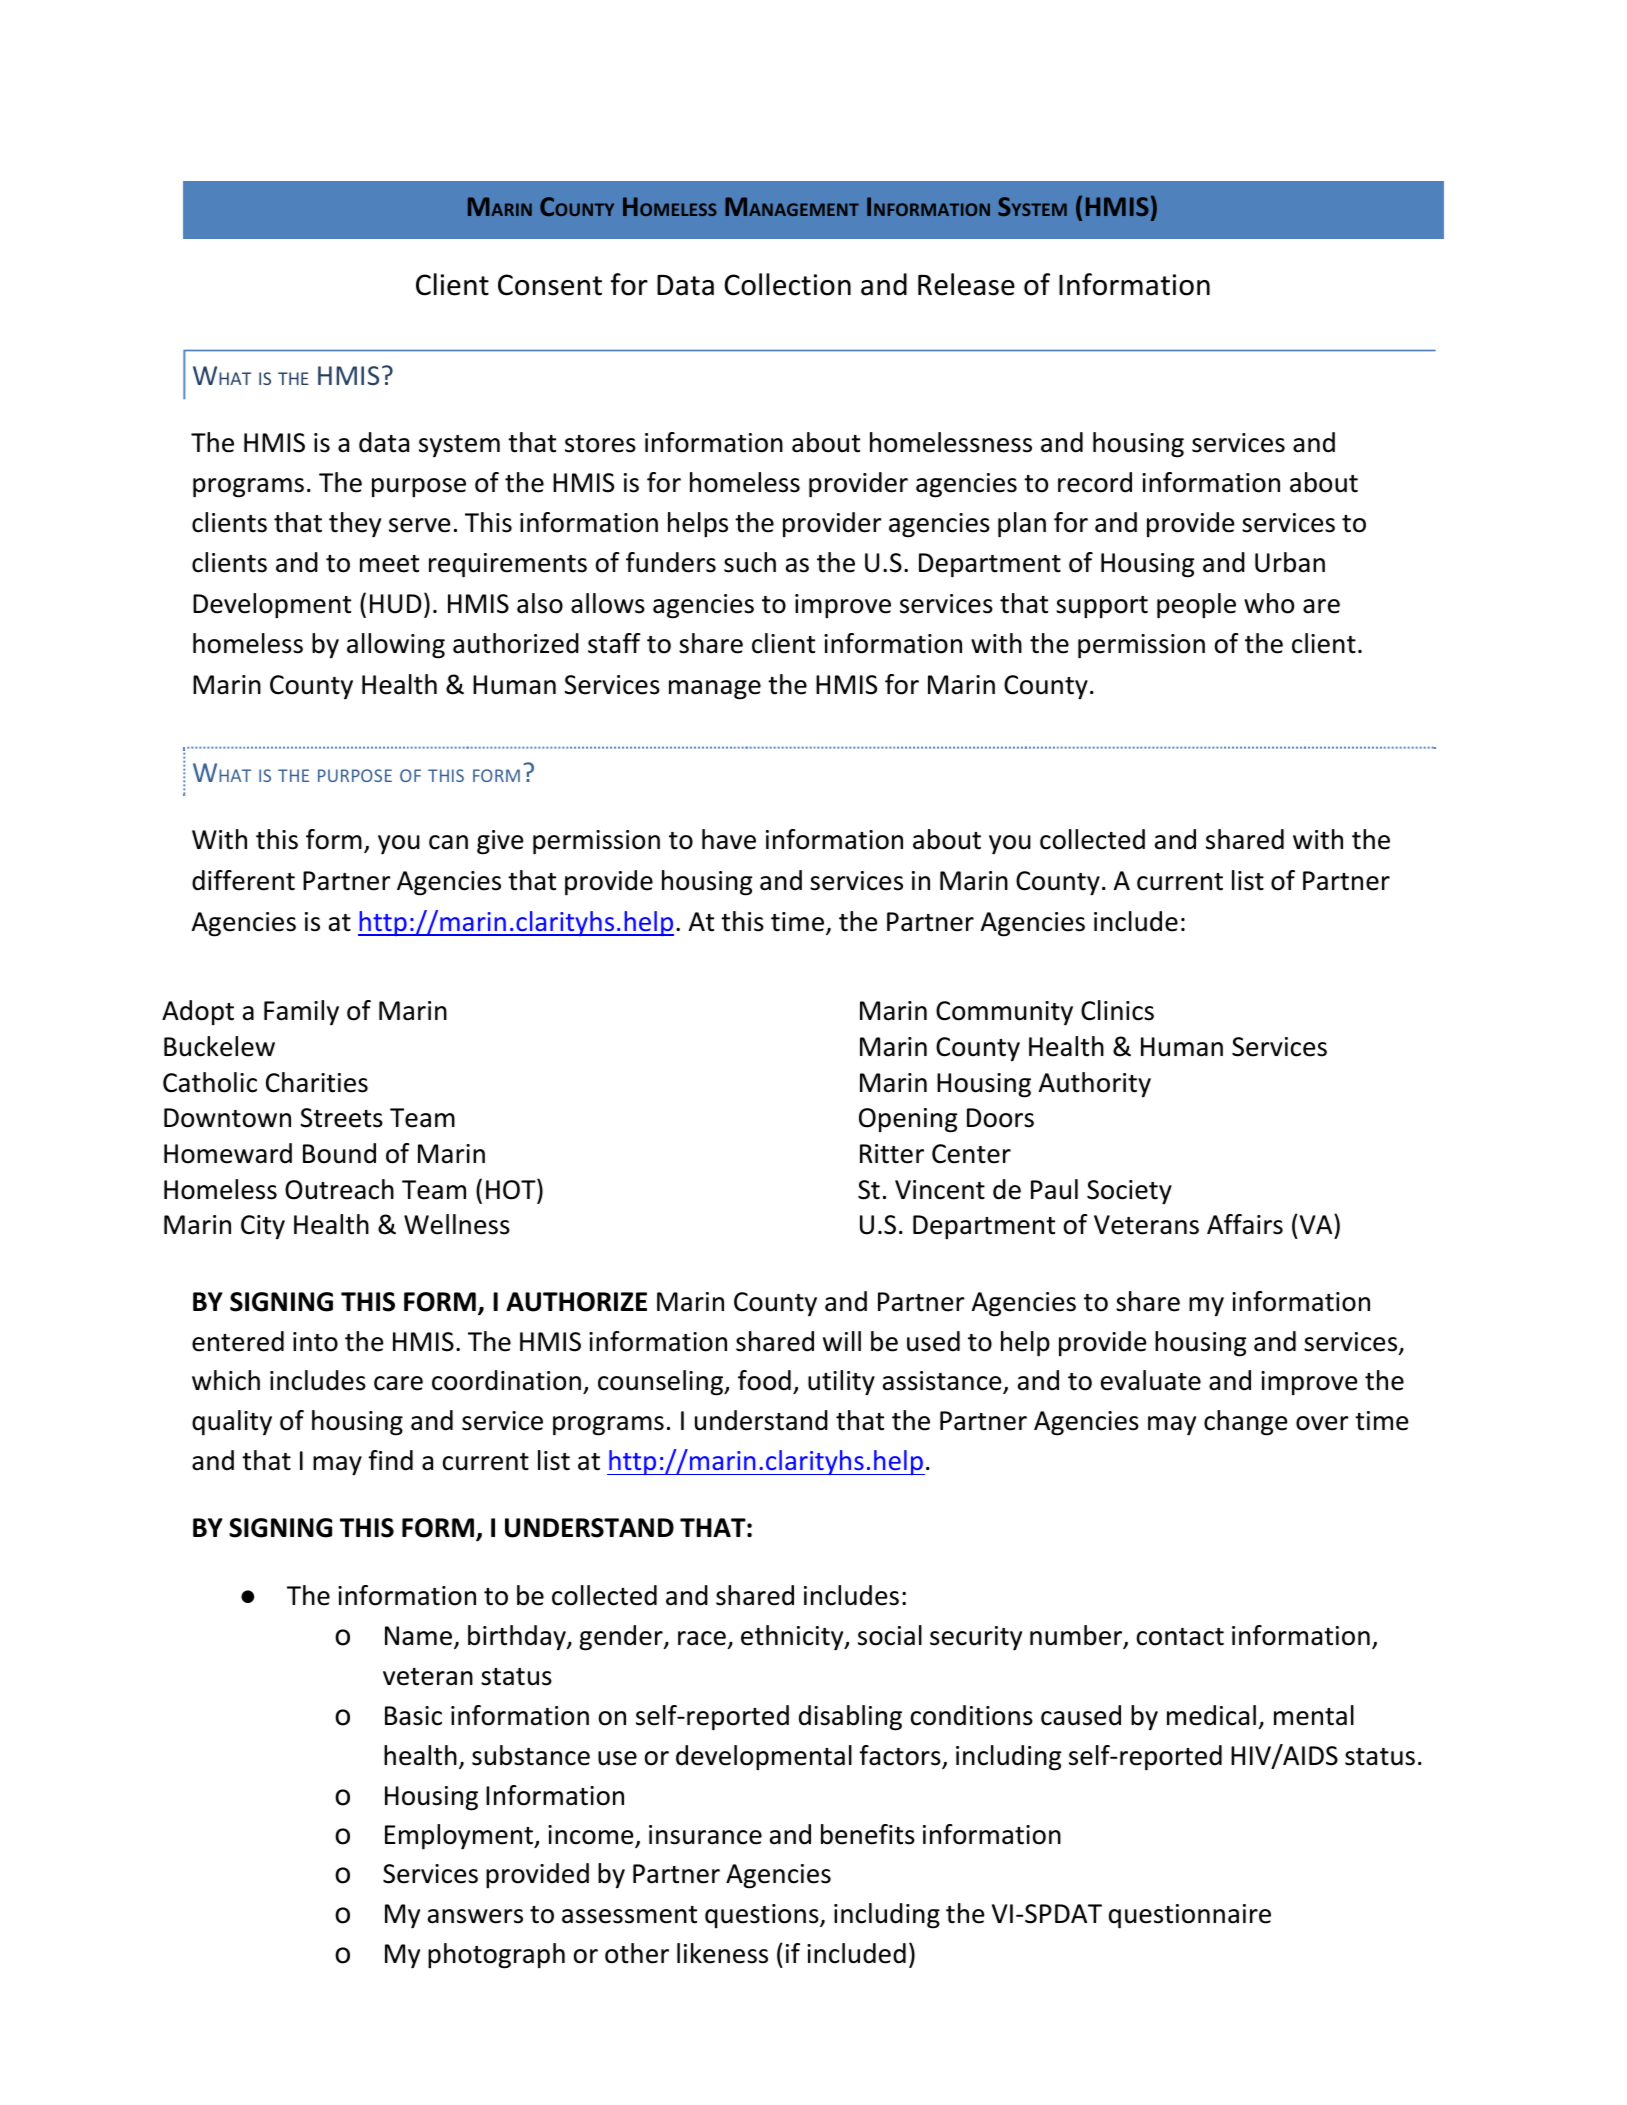 The width and height of the page is (1627, 2105). Describe the element at coordinates (1095, 482) in the page. I see `record` at that location.
